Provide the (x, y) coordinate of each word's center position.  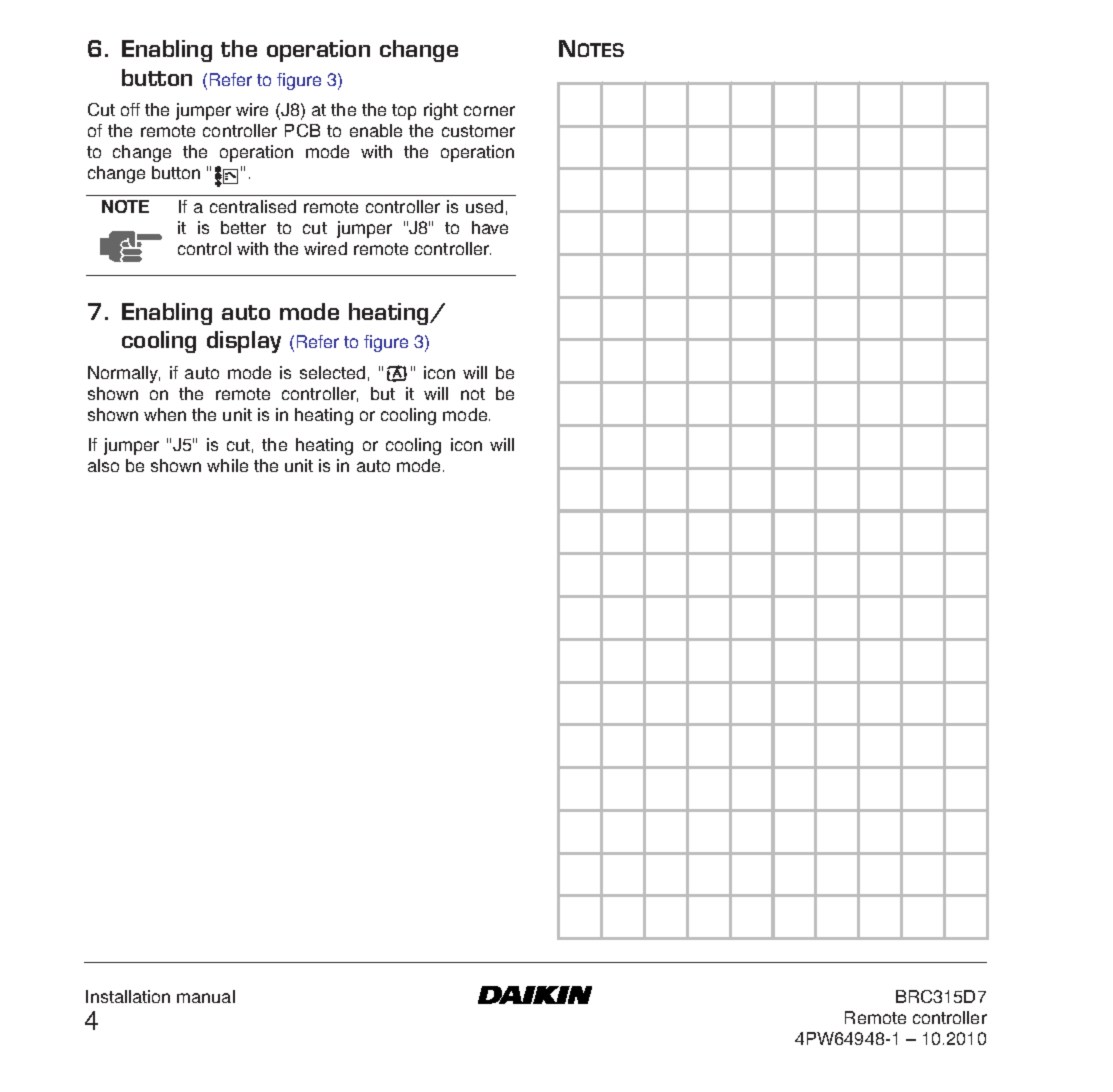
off (130, 109)
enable (376, 130)
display (244, 342)
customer (478, 131)
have (490, 227)
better (243, 227)
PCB (302, 130)
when (165, 414)
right (441, 111)
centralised (253, 206)
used (484, 206)
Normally (124, 374)
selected (332, 372)
